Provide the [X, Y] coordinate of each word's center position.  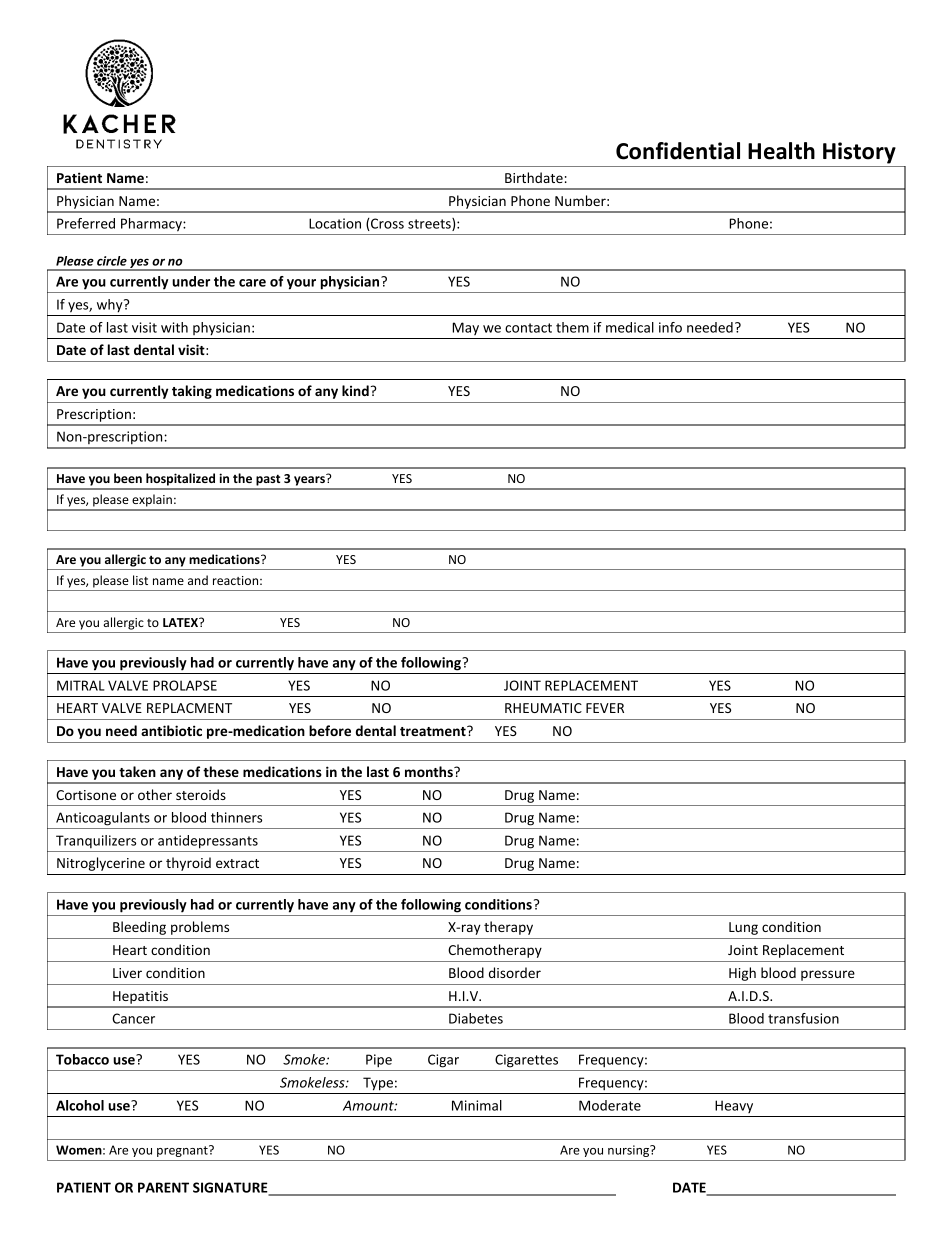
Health [781, 151]
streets [430, 224]
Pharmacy [152, 225]
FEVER [605, 708]
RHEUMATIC [543, 708]
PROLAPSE [185, 685]
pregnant [183, 1151]
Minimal [477, 1105]
